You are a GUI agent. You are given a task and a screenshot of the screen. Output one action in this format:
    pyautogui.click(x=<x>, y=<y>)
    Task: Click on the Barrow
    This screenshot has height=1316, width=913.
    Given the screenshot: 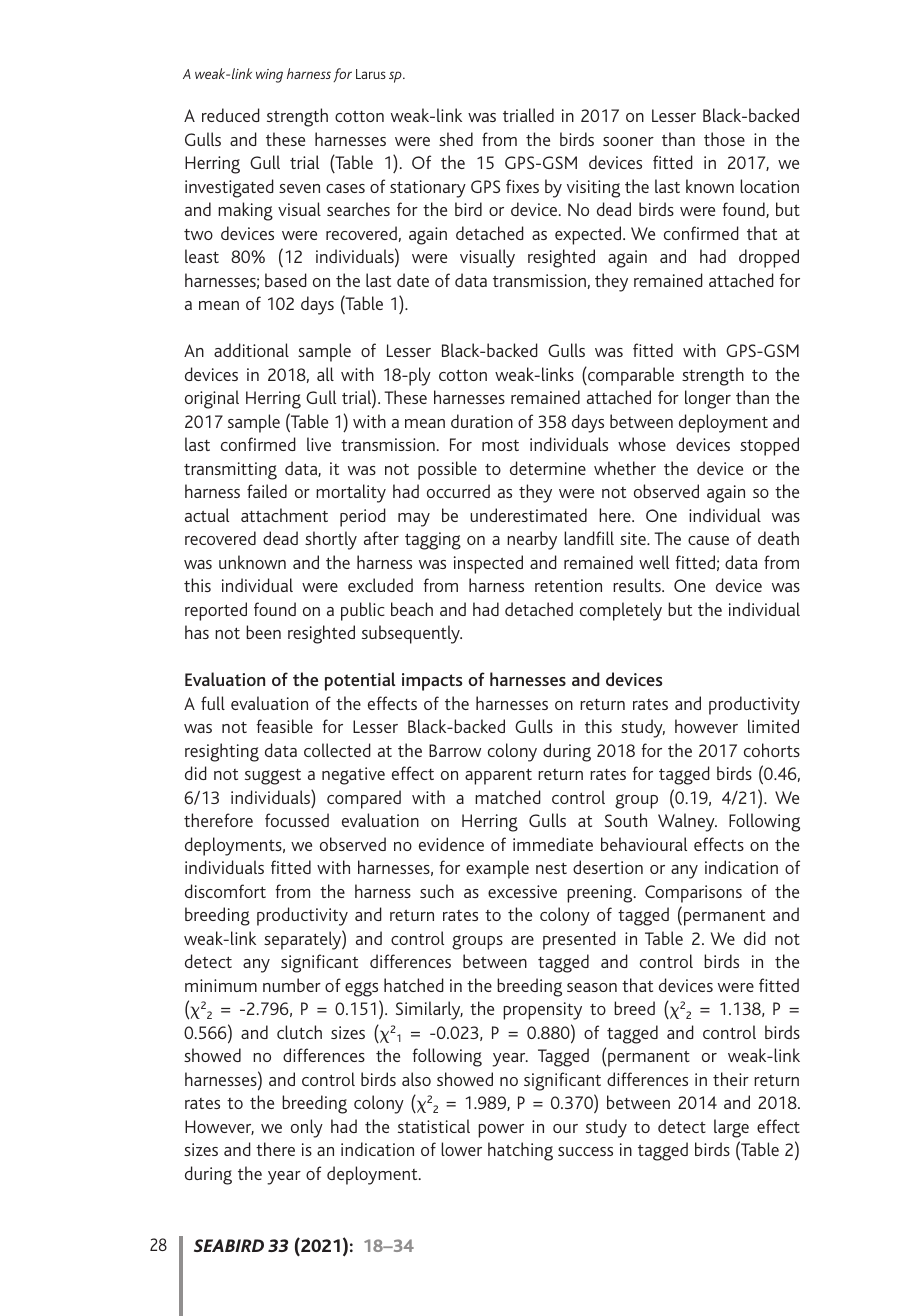 What is the action you would take?
    pyautogui.click(x=455, y=750)
